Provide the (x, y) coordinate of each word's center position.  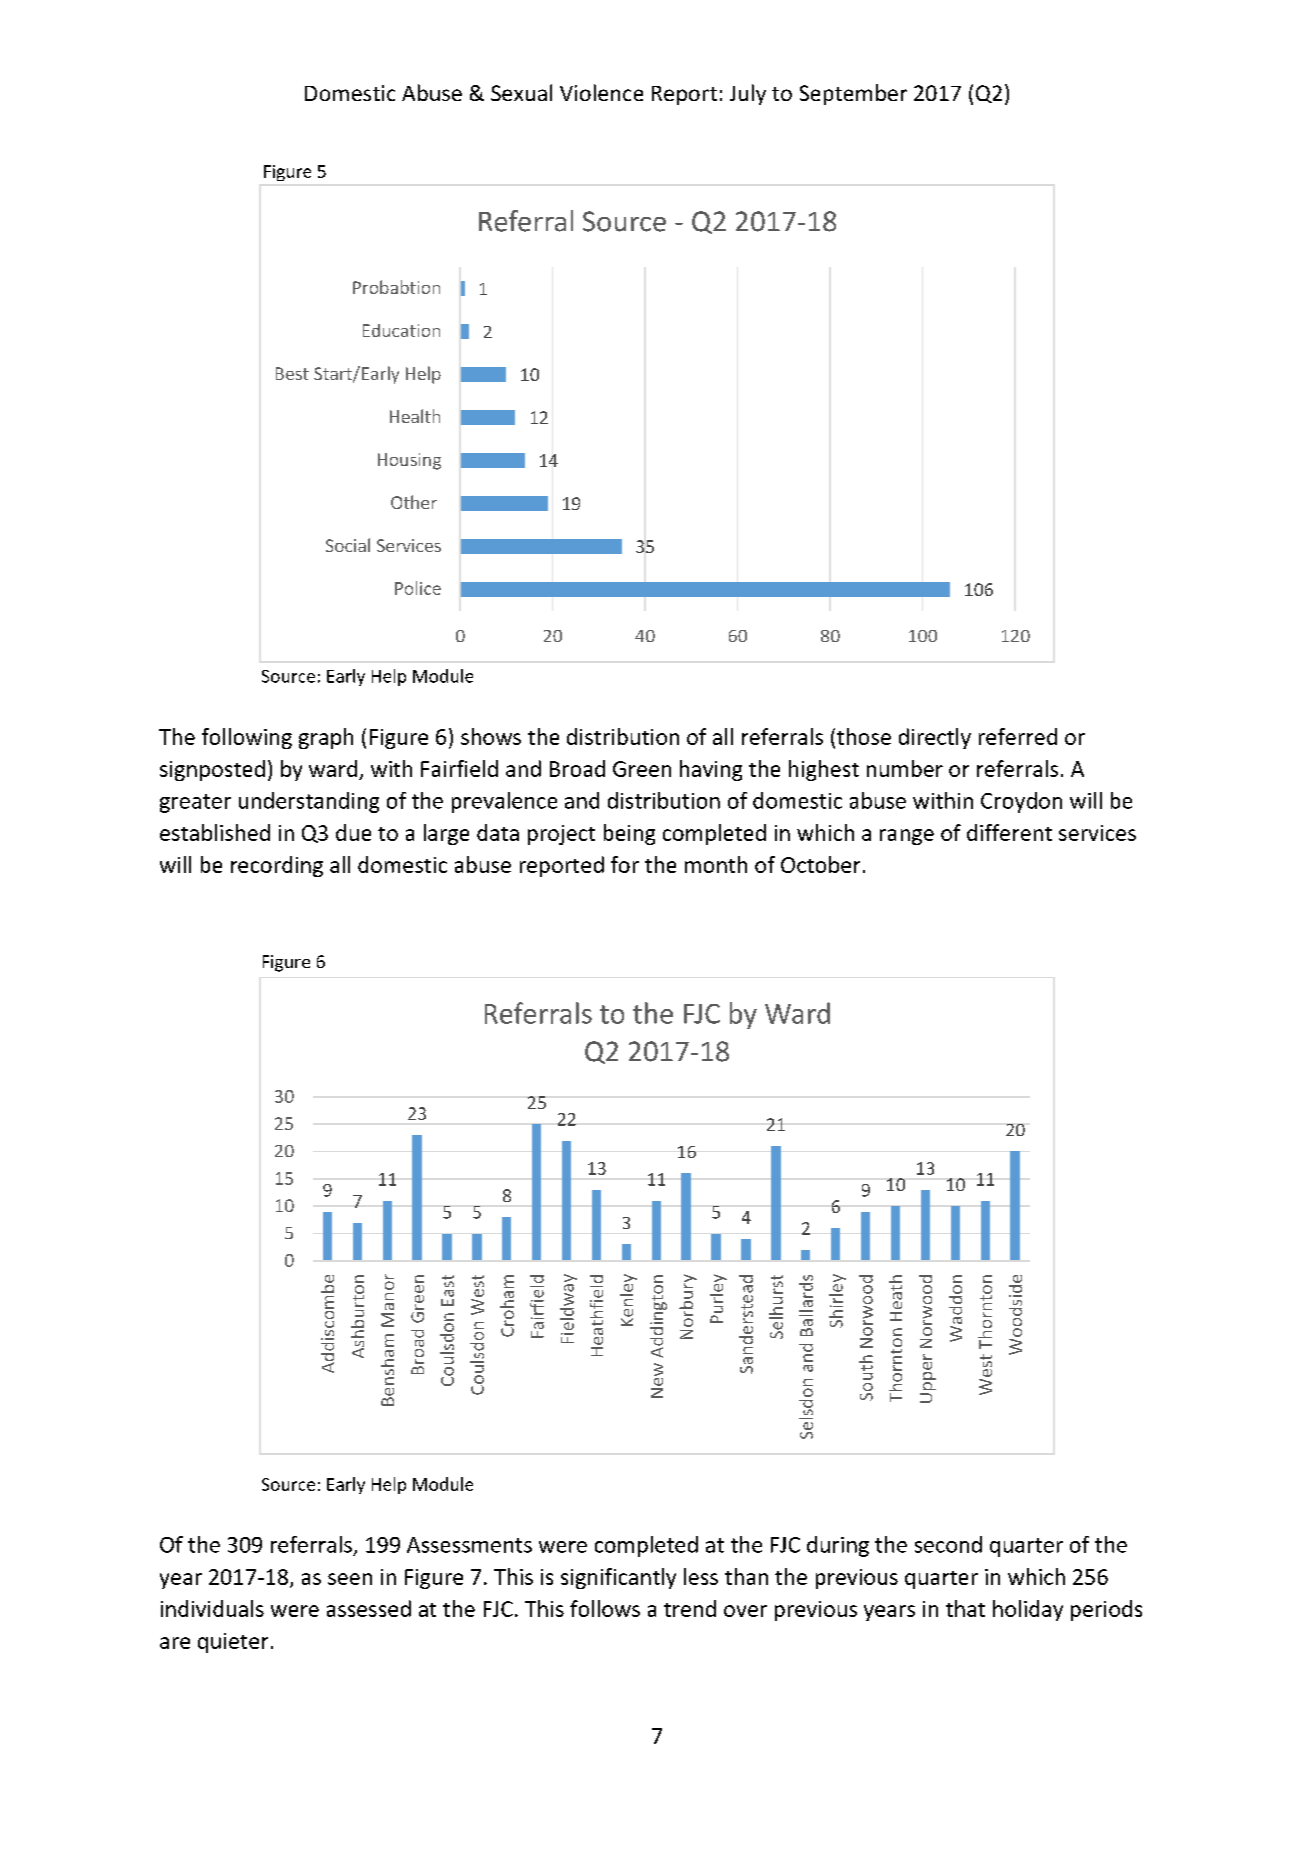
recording (277, 866)
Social (348, 545)
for (625, 864)
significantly (618, 1578)
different (1009, 832)
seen (350, 1579)
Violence (601, 92)
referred (1018, 736)
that (965, 1608)
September (853, 94)
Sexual (521, 92)
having (711, 770)
